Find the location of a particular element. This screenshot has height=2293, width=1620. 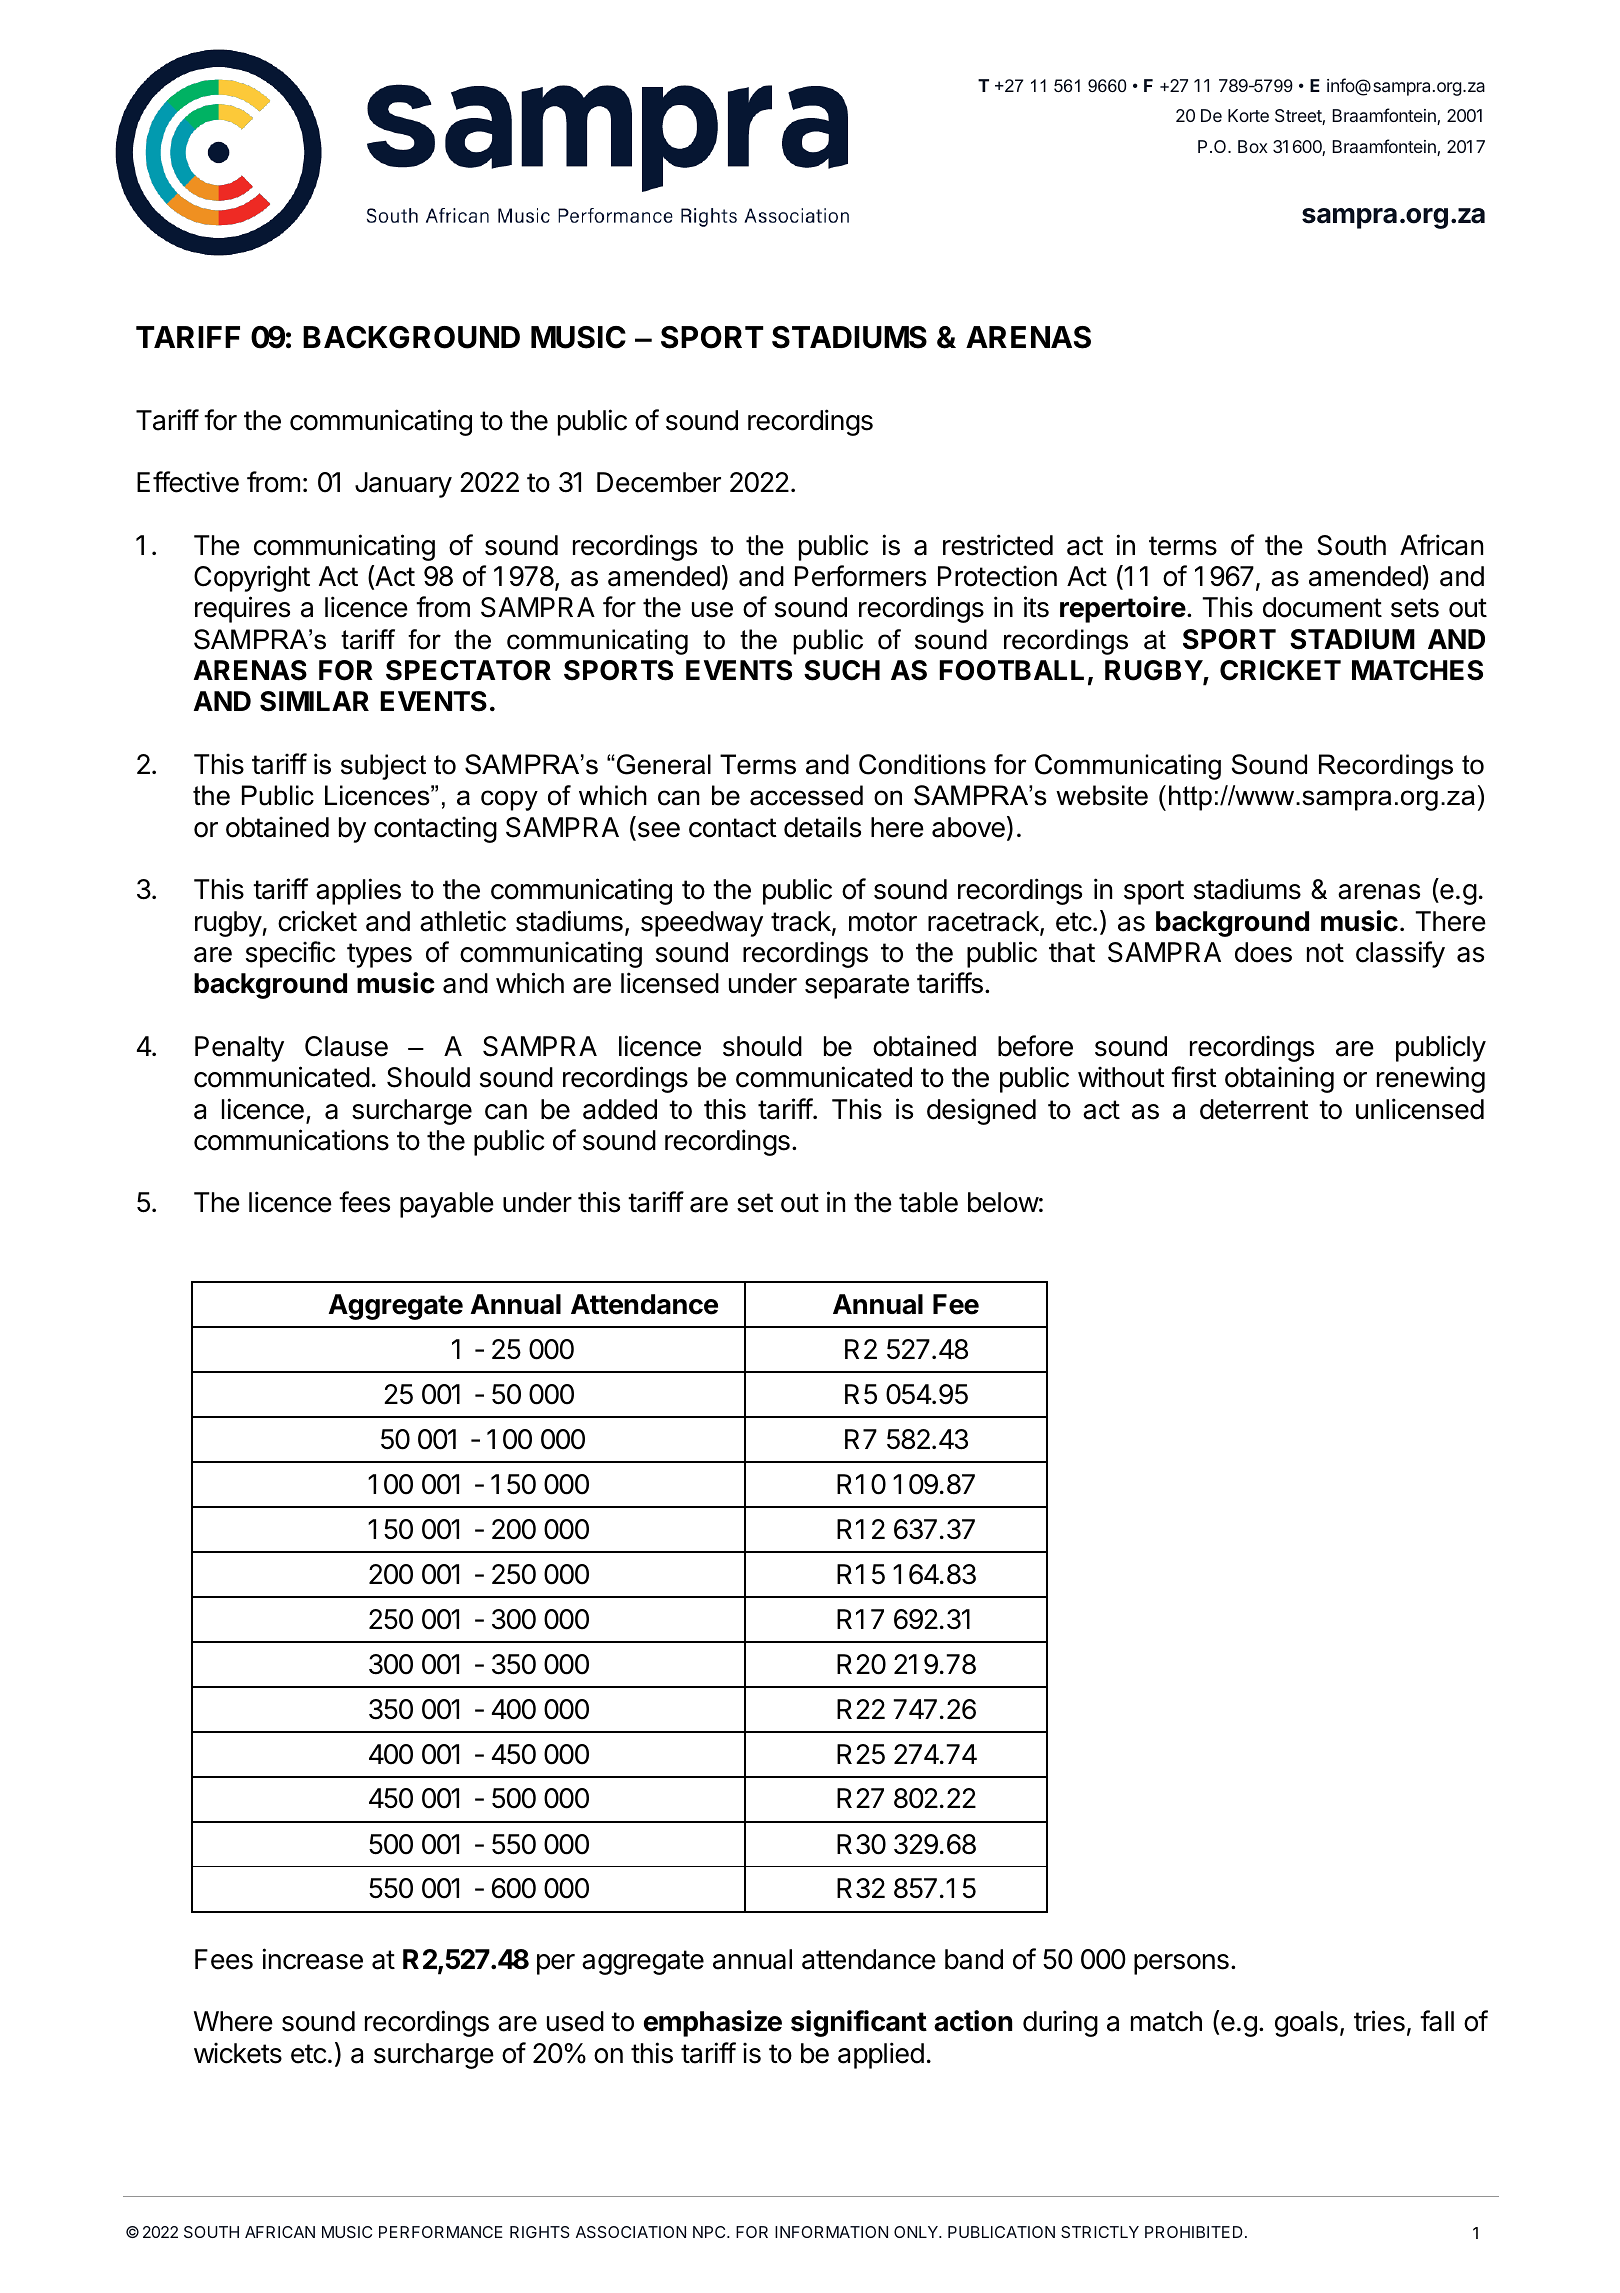

January is located at coordinates (403, 485).
